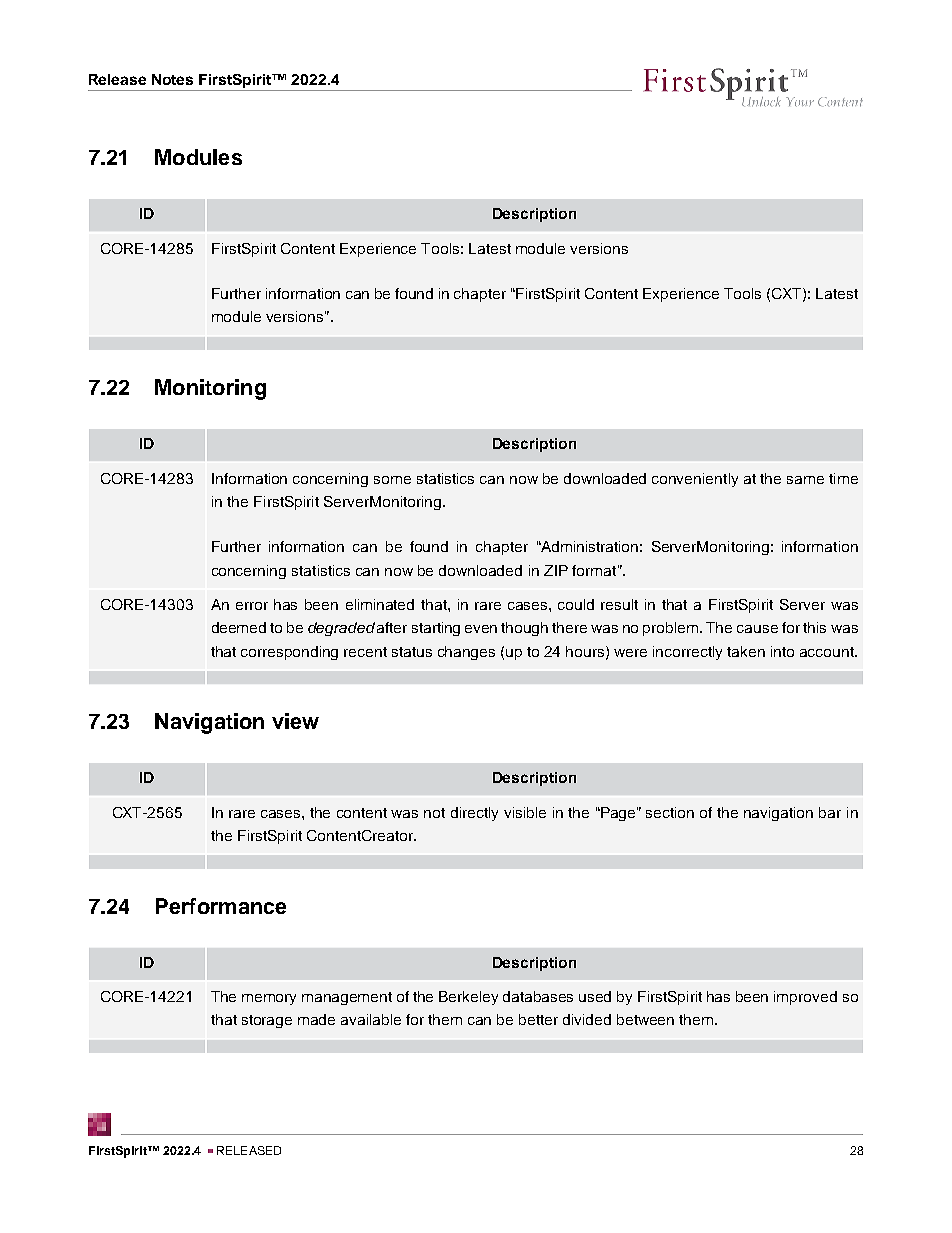  Describe the element at coordinates (805, 480) in the screenshot. I see `same` at that location.
